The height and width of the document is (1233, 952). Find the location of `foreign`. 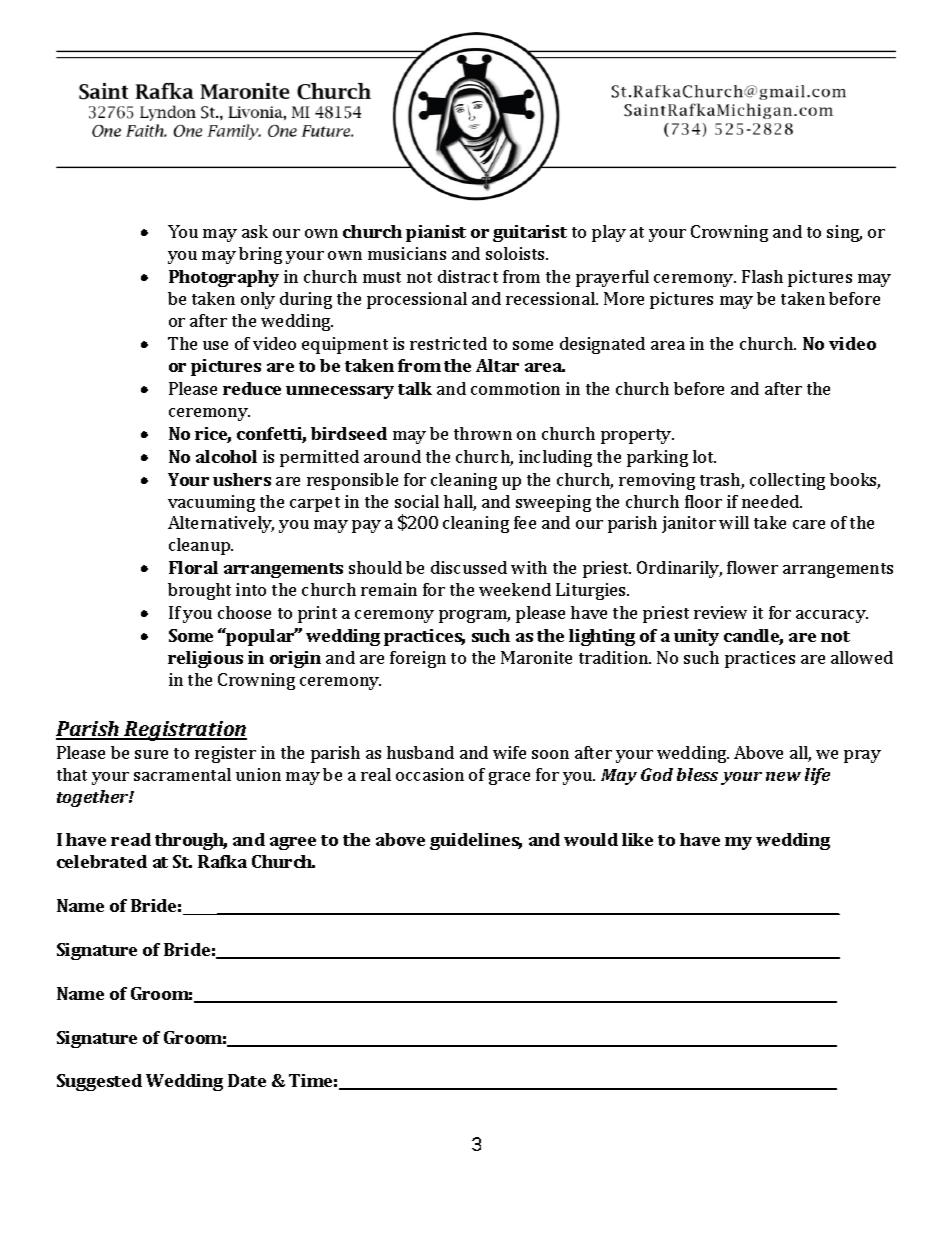

foreign is located at coordinates (418, 659).
